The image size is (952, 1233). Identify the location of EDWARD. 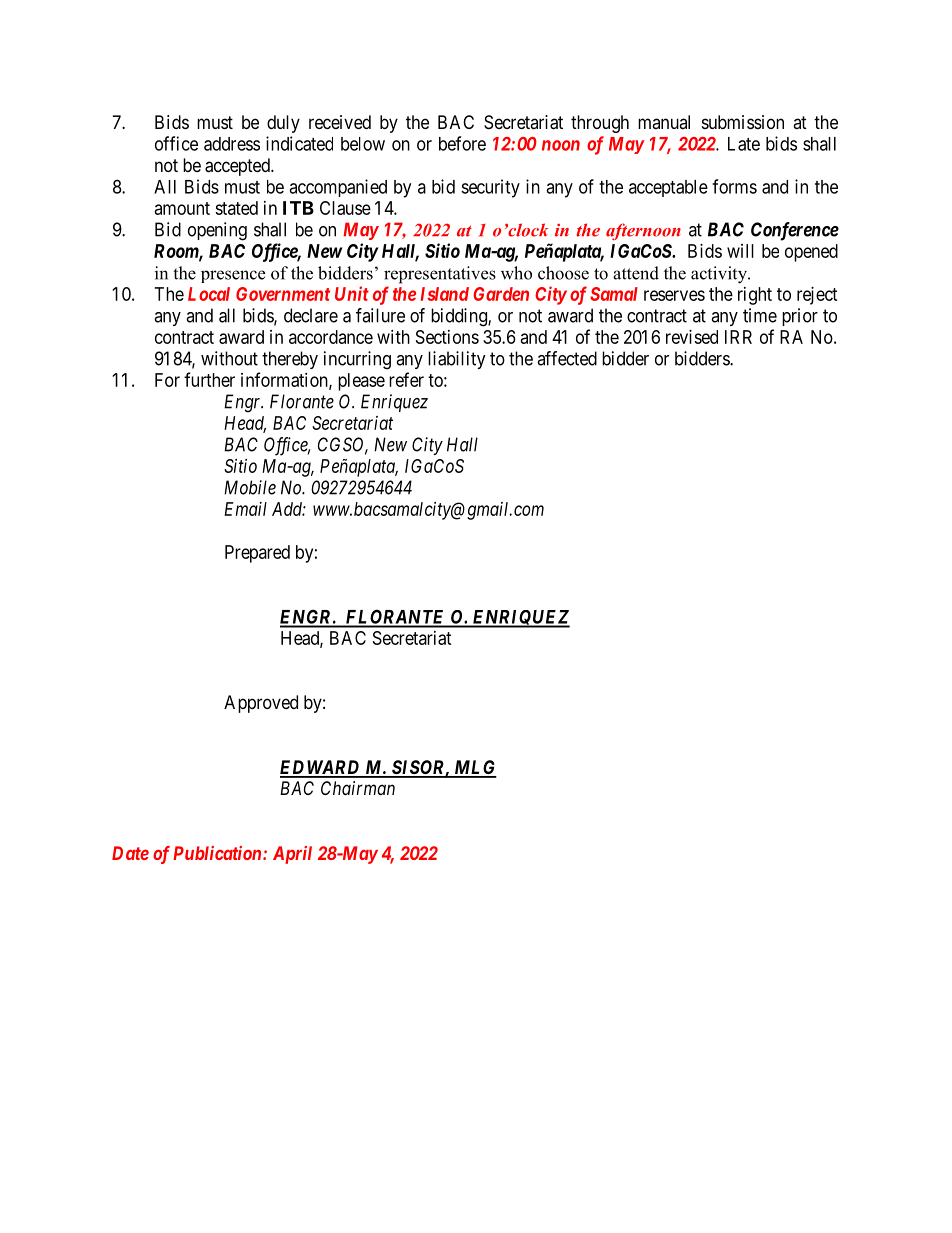
(321, 768).
